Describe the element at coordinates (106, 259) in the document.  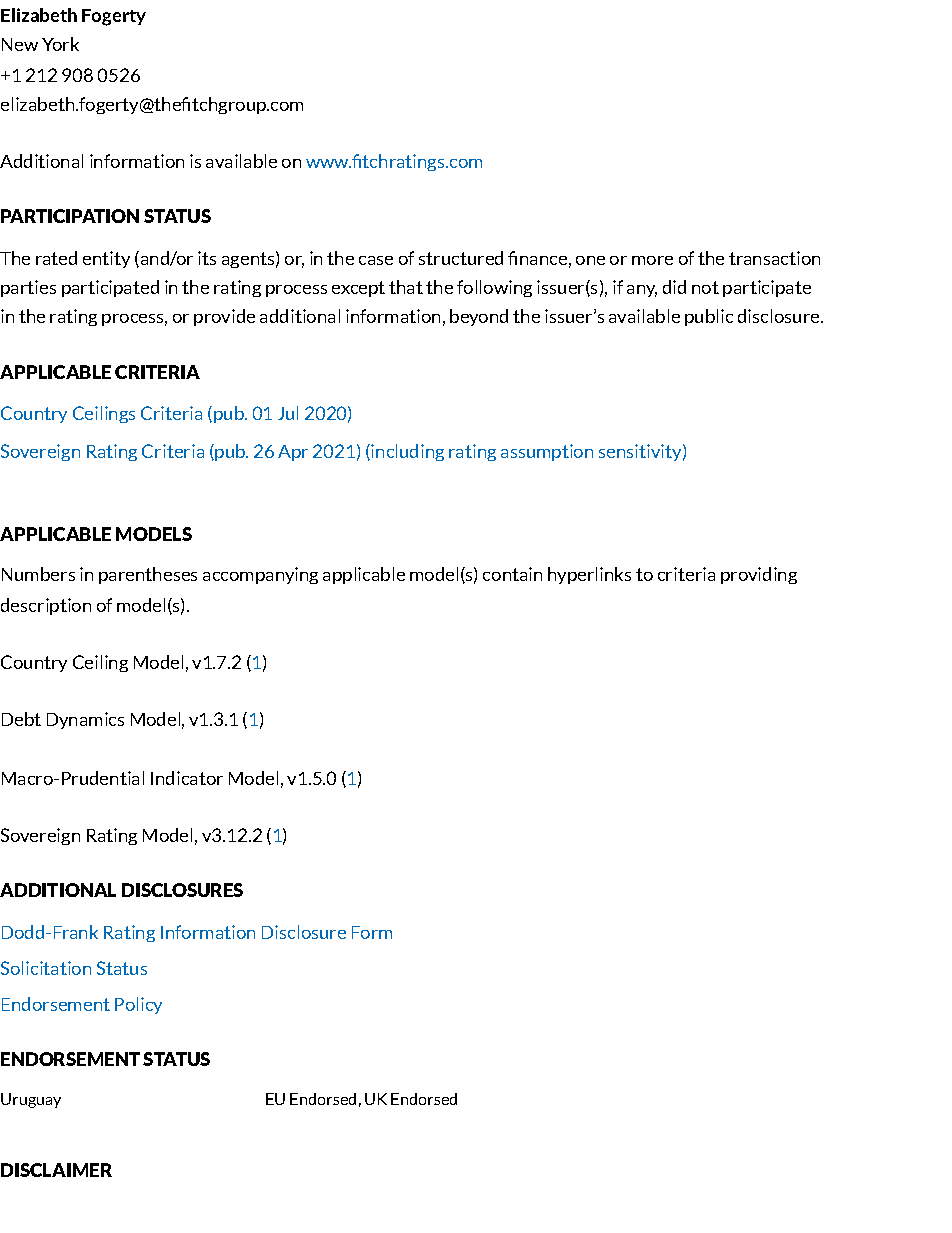
I see `entity` at that location.
